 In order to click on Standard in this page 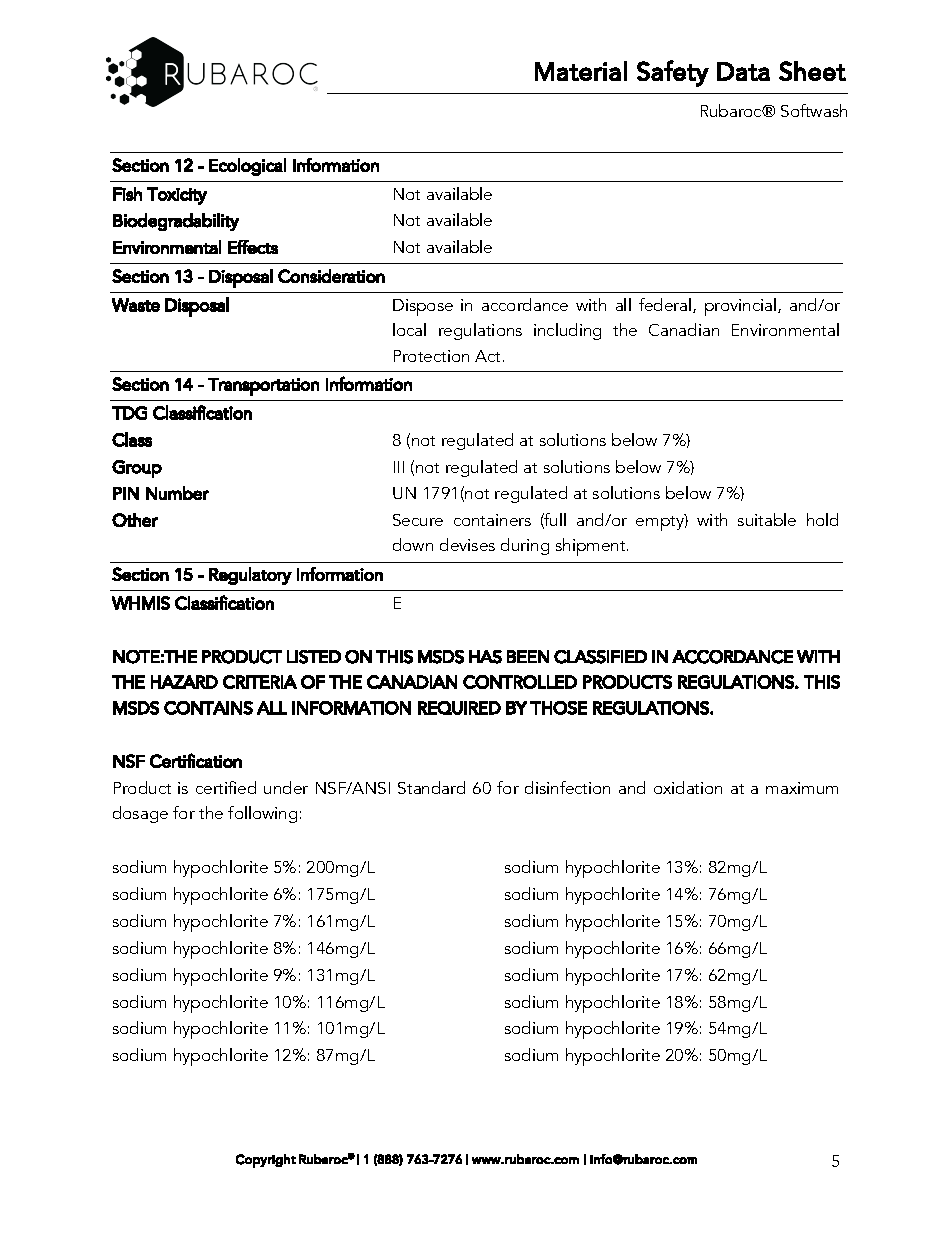, I will do `click(431, 787)`.
